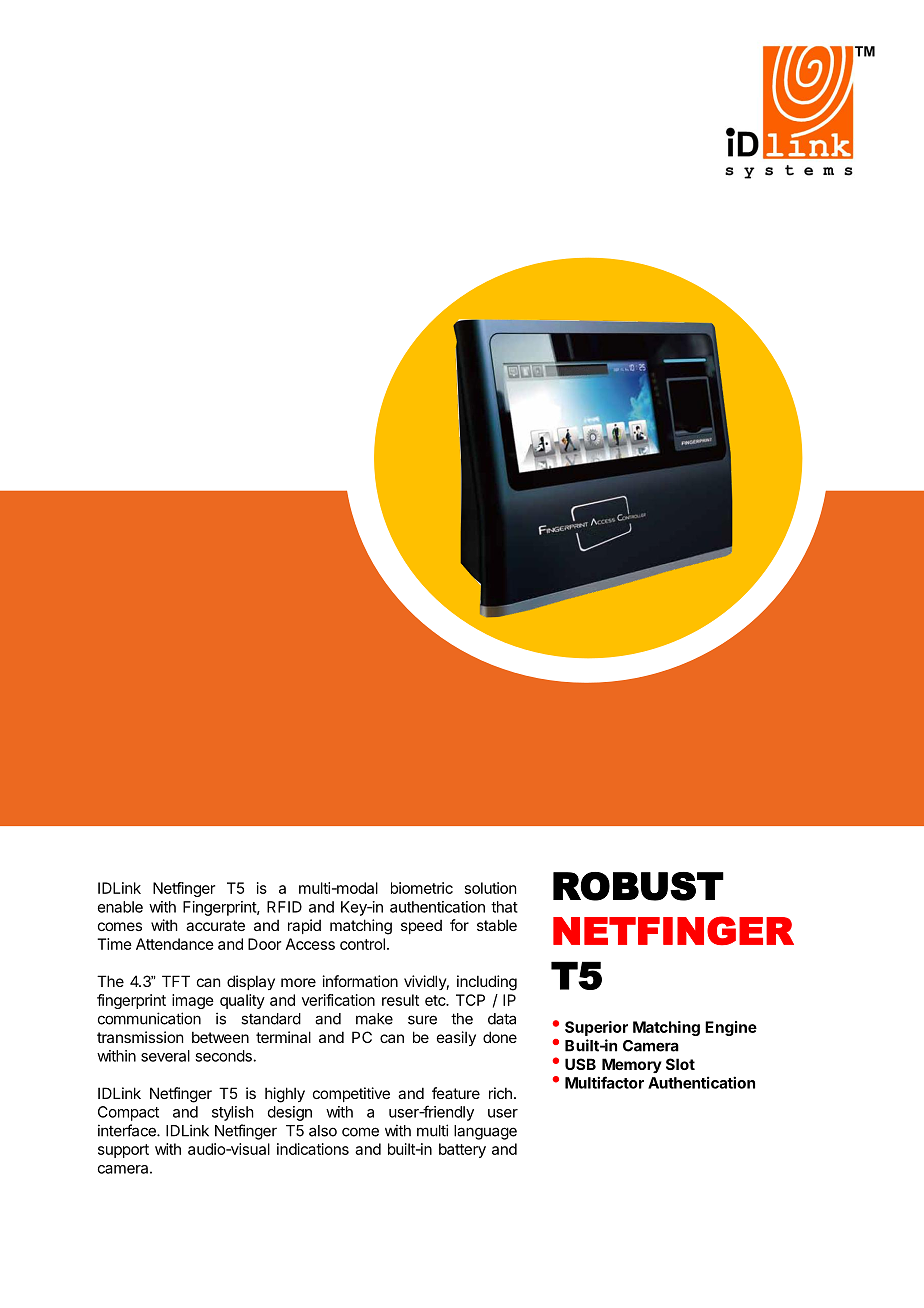 Image resolution: width=924 pixels, height=1308 pixels. What do you see at coordinates (638, 886) in the screenshot?
I see `ROBUST` at bounding box center [638, 886].
